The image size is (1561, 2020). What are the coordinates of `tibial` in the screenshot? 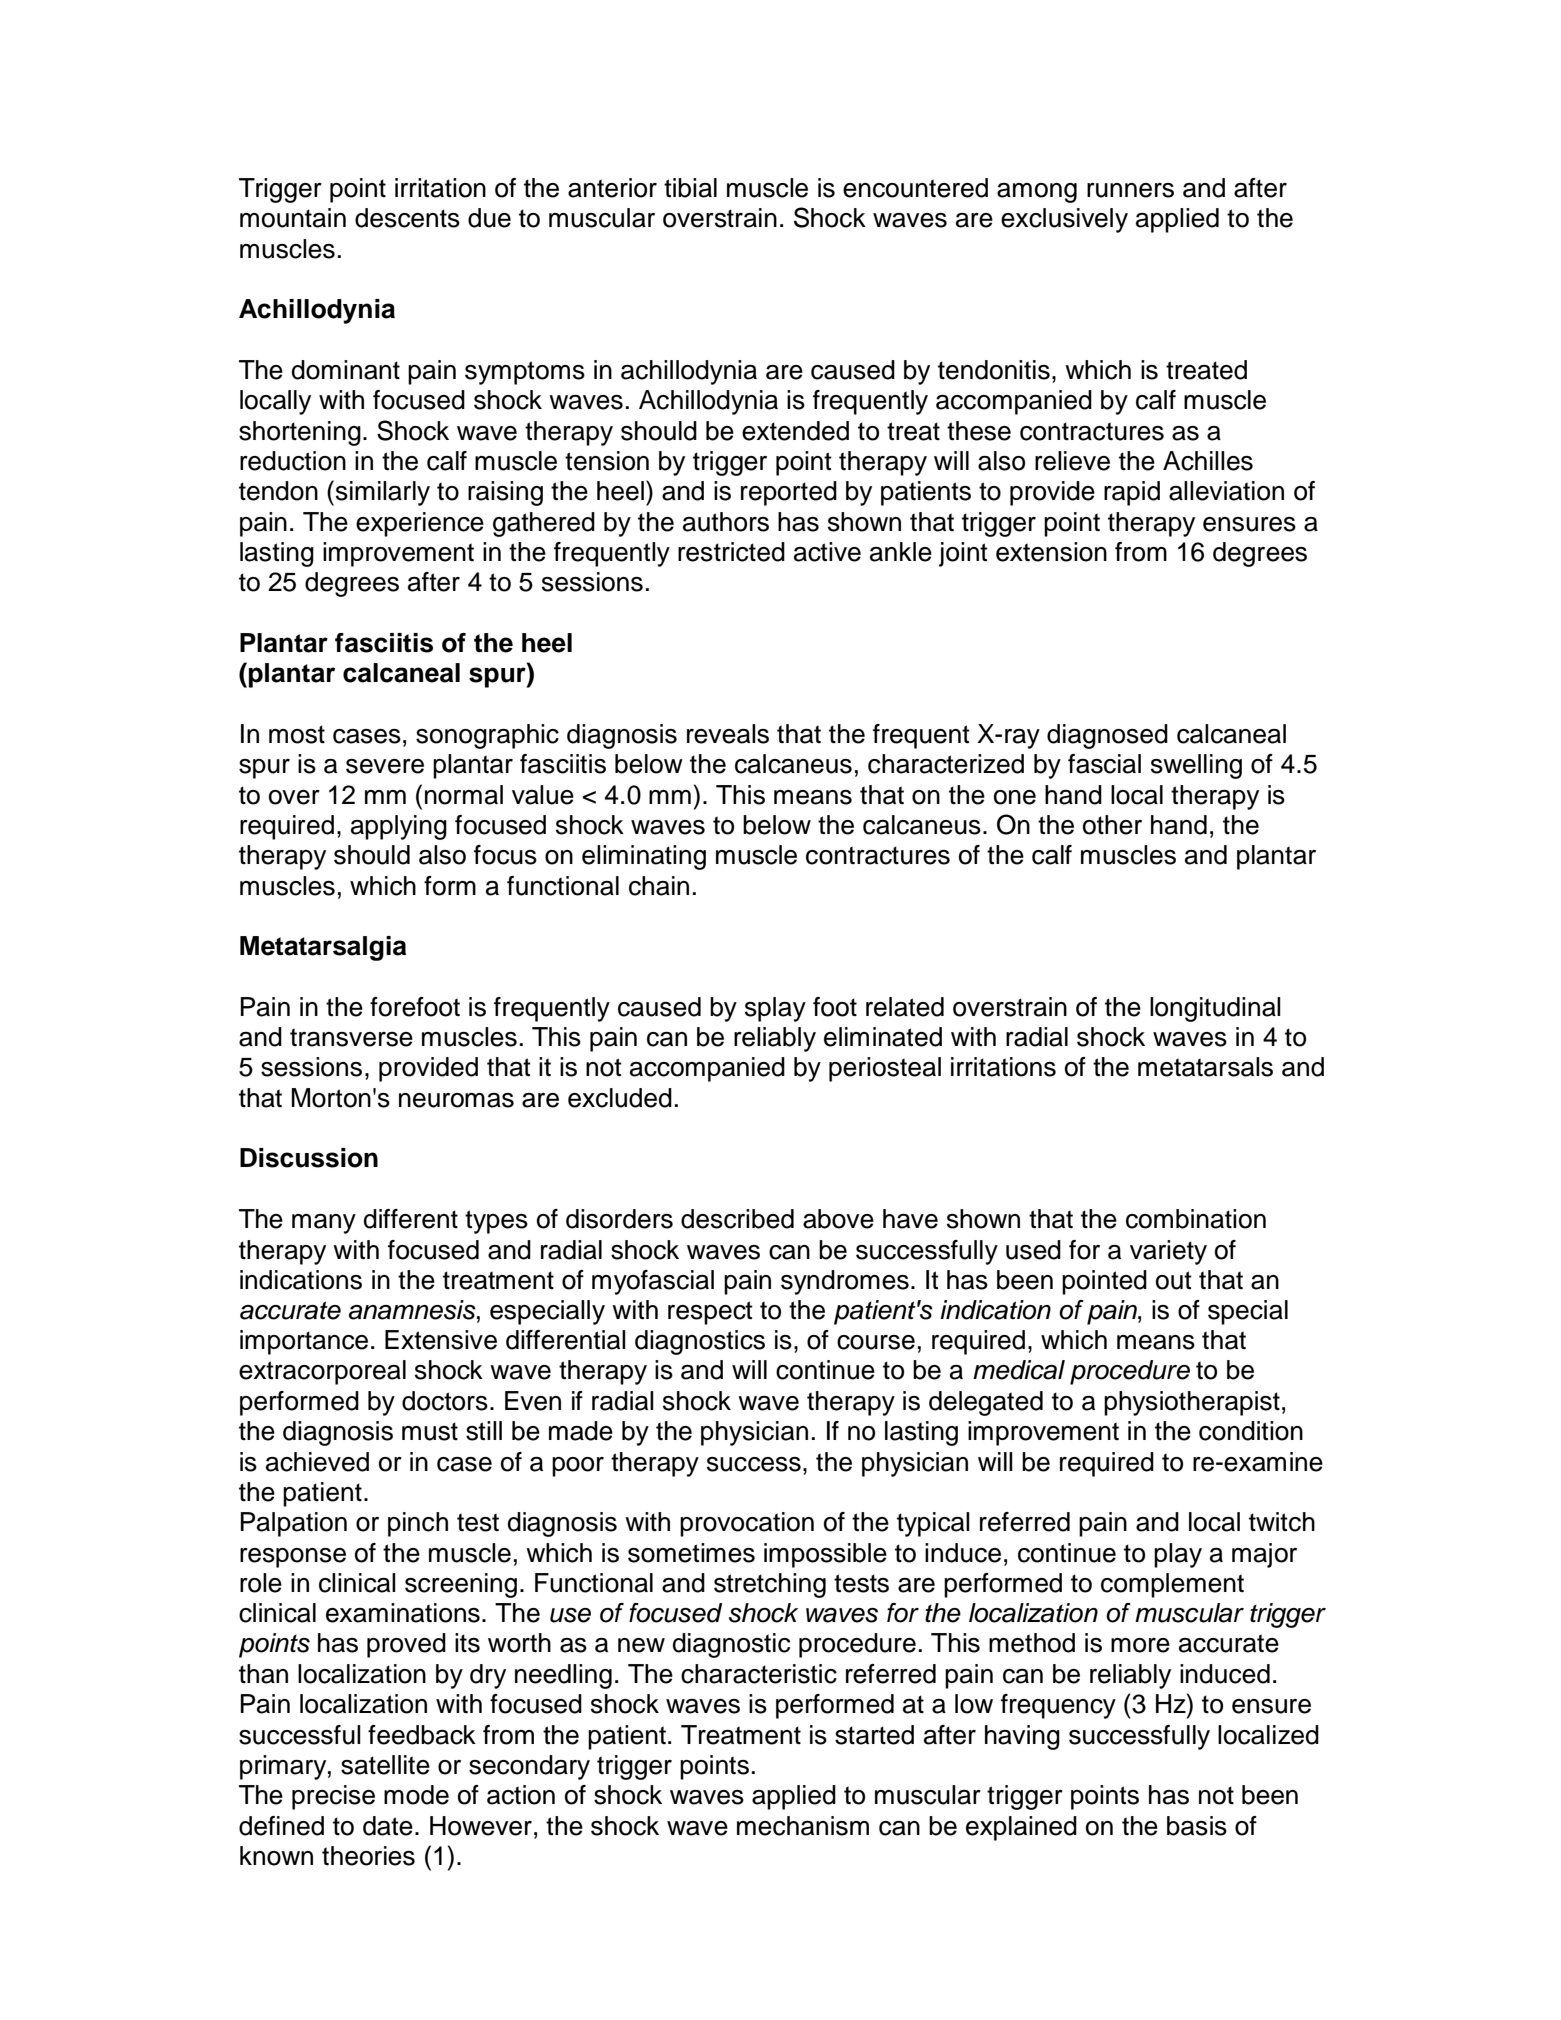 It's located at (690, 188).
